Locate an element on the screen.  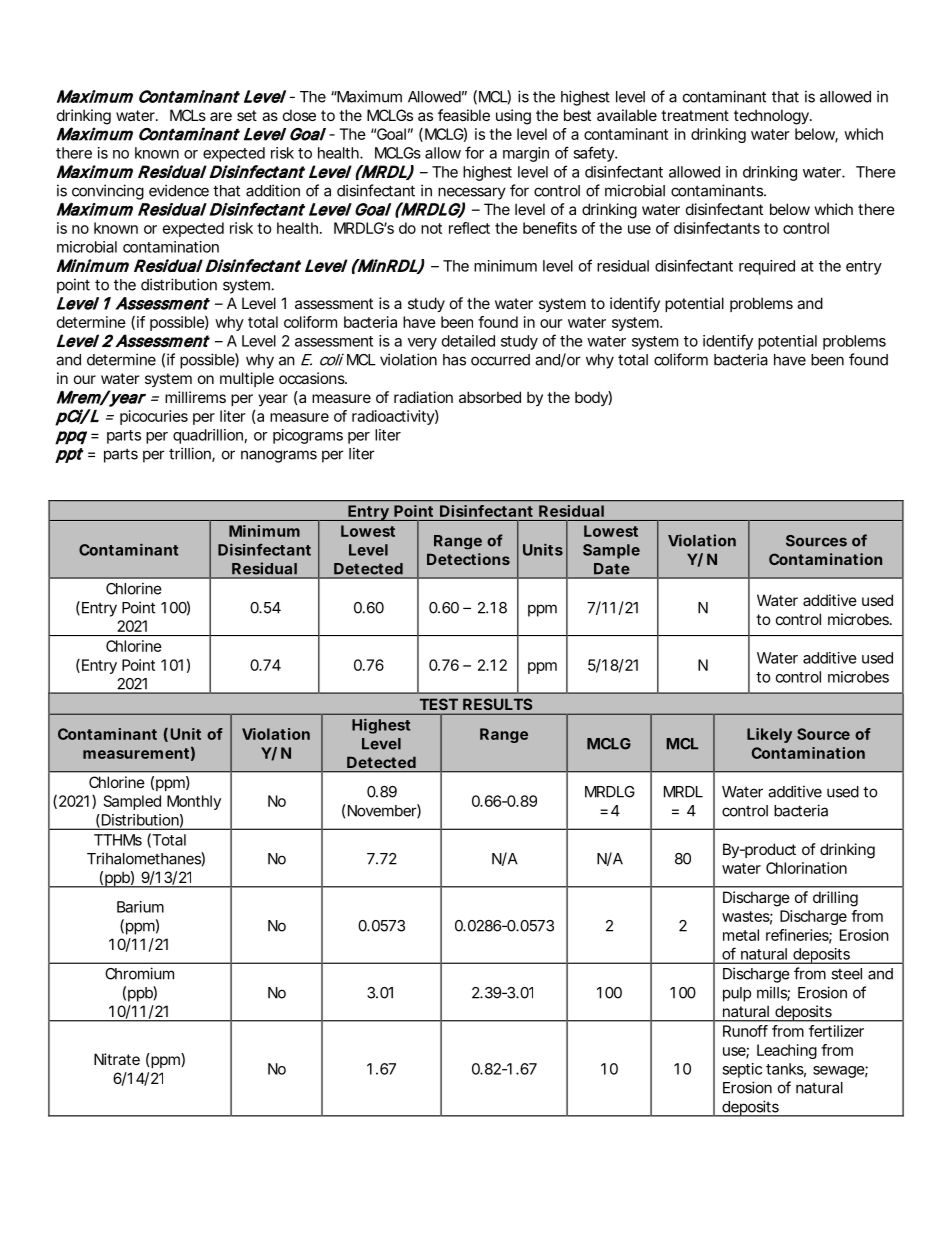
technology is located at coordinates (771, 117).
